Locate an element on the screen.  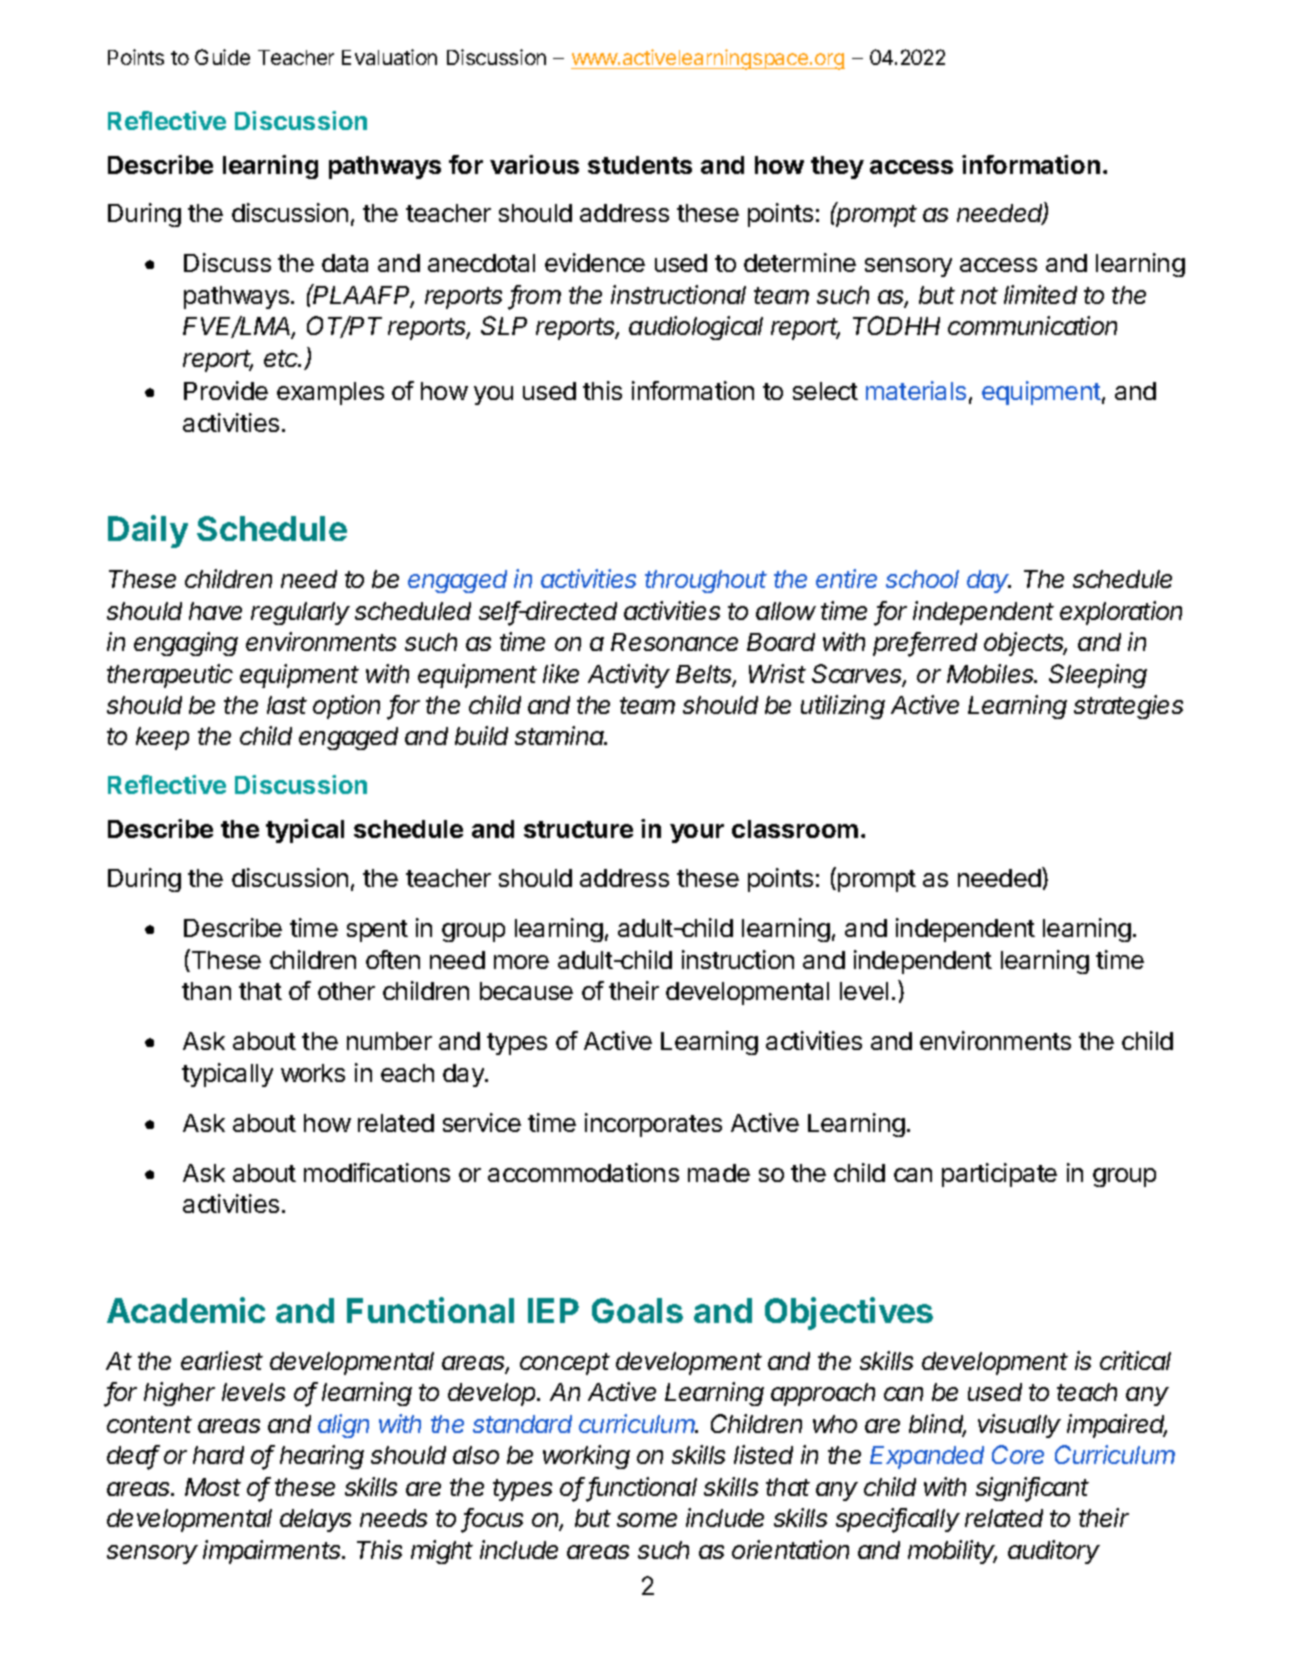
students is located at coordinates (640, 165).
